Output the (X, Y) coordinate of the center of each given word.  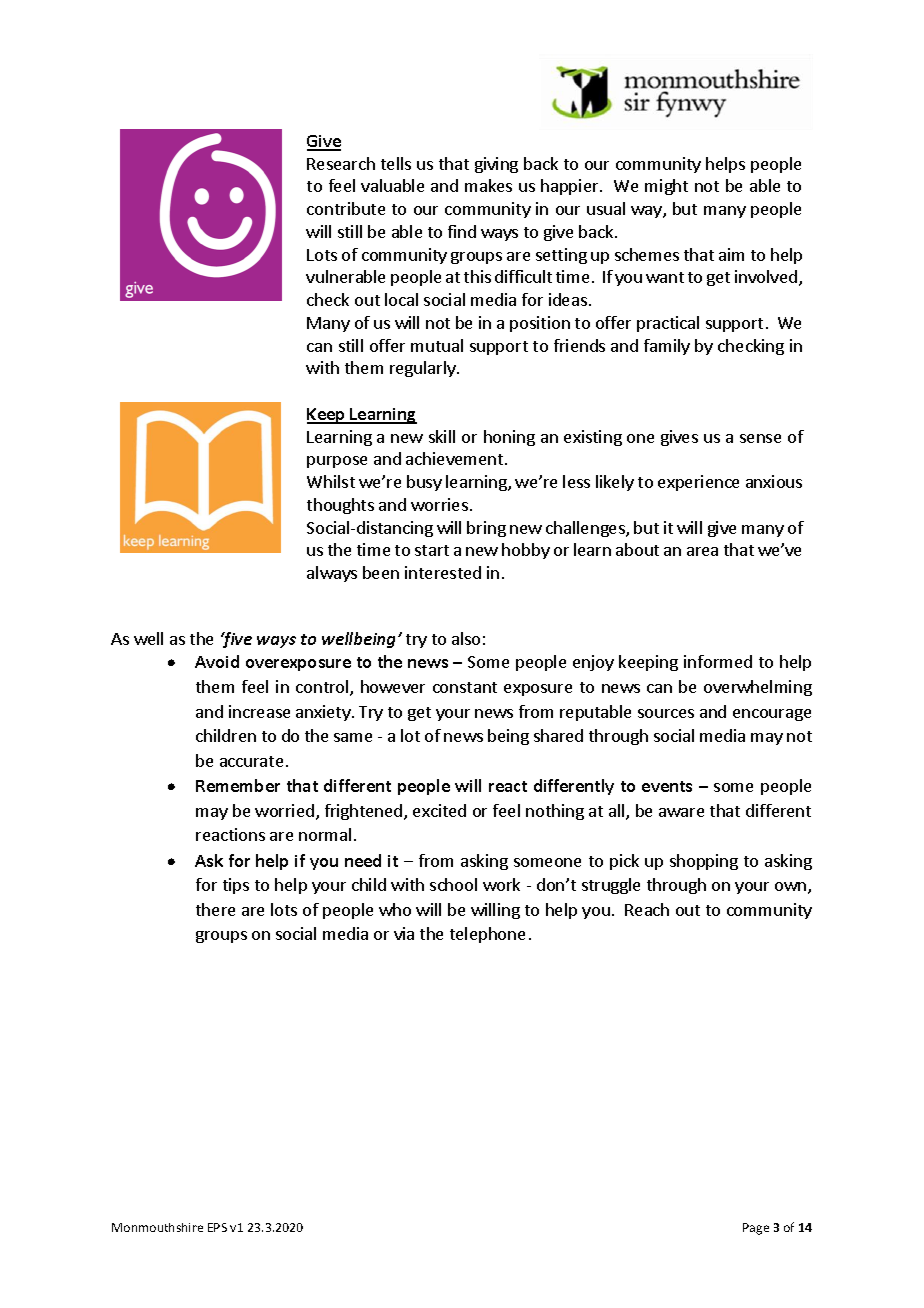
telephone (487, 935)
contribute (346, 208)
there (215, 909)
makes (488, 185)
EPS (217, 1227)
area (702, 551)
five (236, 640)
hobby (526, 551)
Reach (647, 909)
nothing (555, 812)
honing (509, 438)
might (666, 187)
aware (681, 812)
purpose (337, 462)
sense (760, 438)
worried (284, 810)
